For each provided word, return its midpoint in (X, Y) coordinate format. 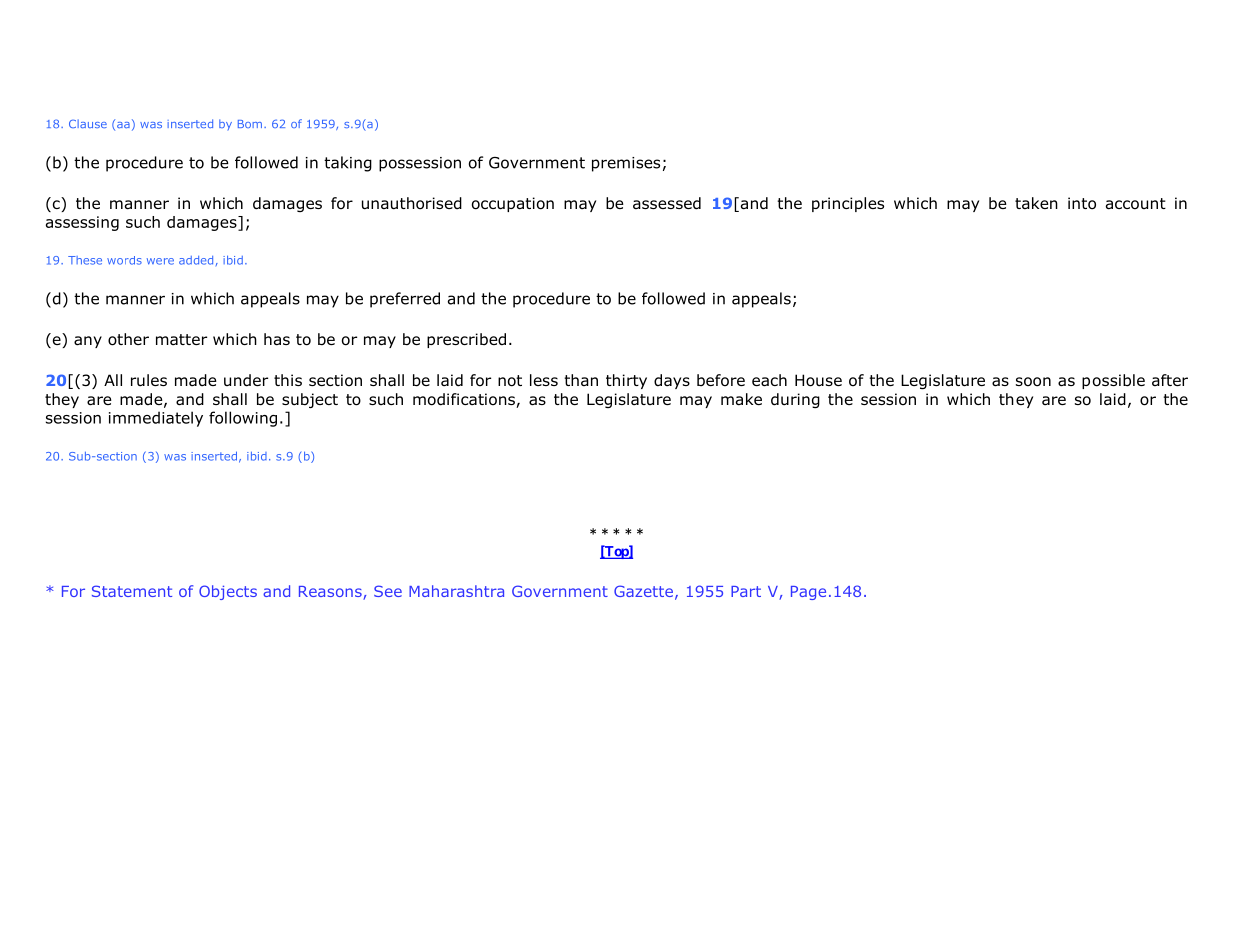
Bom (250, 124)
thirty (626, 381)
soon (1033, 382)
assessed (667, 203)
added (196, 260)
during (795, 400)
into (1082, 203)
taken (1036, 203)
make (741, 399)
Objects (228, 592)
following (243, 419)
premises (626, 164)
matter (181, 339)
